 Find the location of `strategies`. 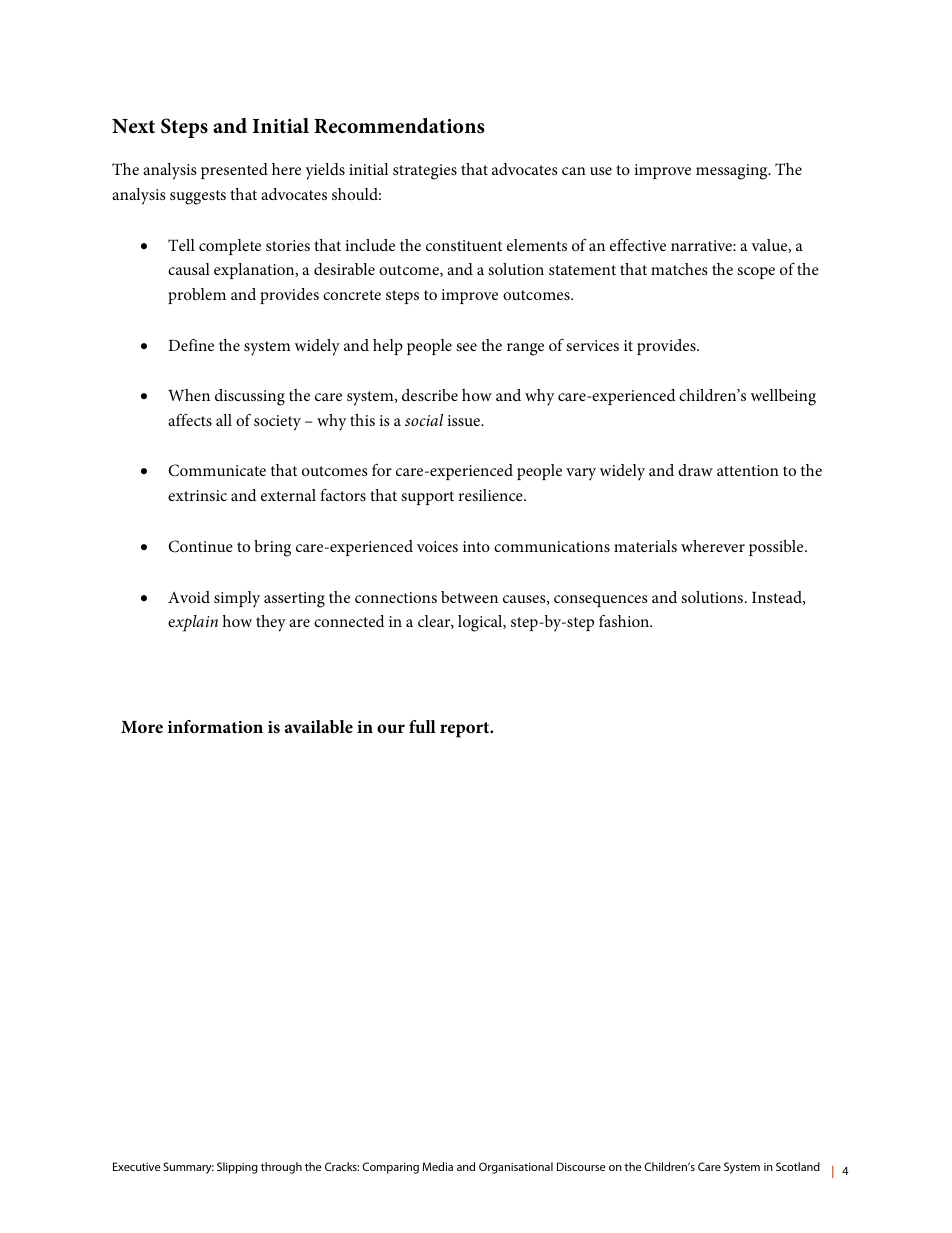

strategies is located at coordinates (425, 172).
